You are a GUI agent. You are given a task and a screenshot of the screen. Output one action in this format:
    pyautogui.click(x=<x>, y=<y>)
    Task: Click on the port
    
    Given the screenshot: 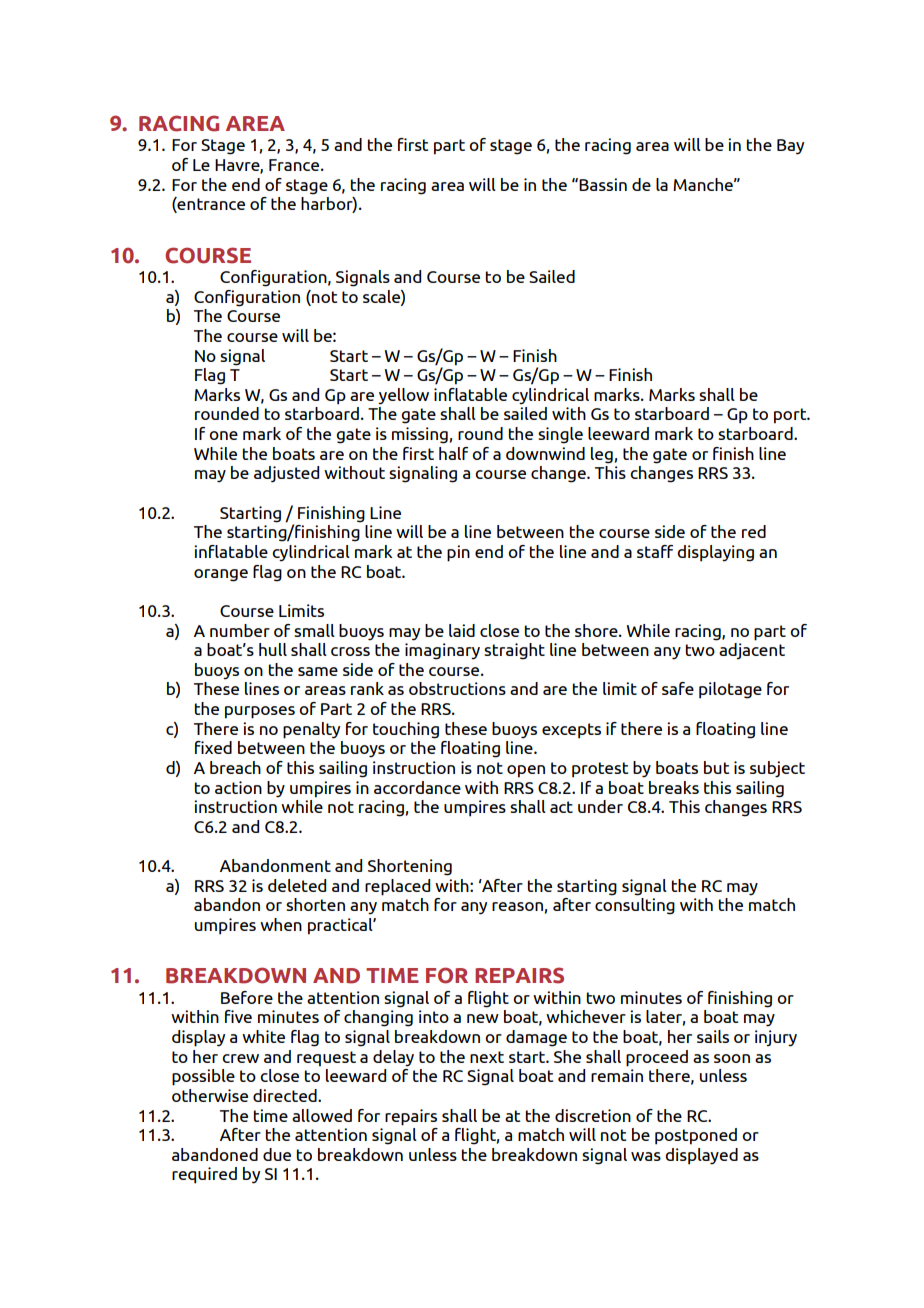 What is the action you would take?
    pyautogui.click(x=791, y=416)
